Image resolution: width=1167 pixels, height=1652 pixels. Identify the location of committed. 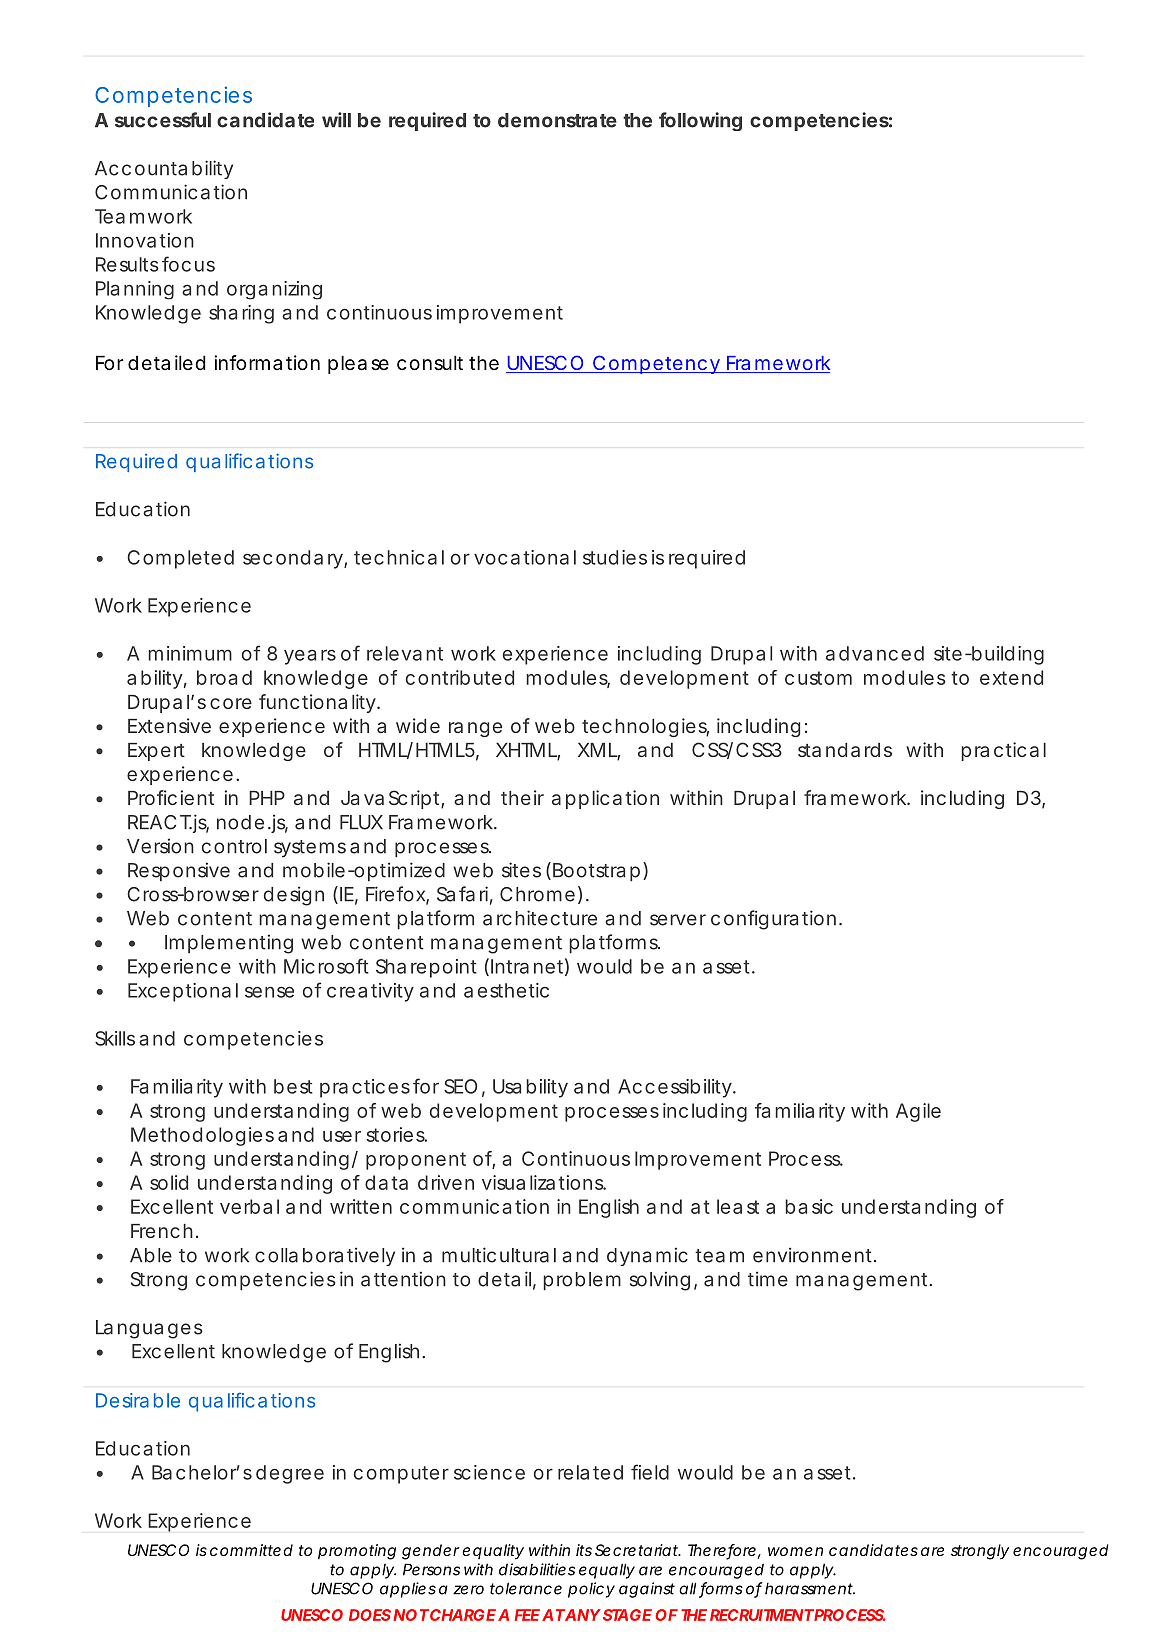
(251, 1550).
